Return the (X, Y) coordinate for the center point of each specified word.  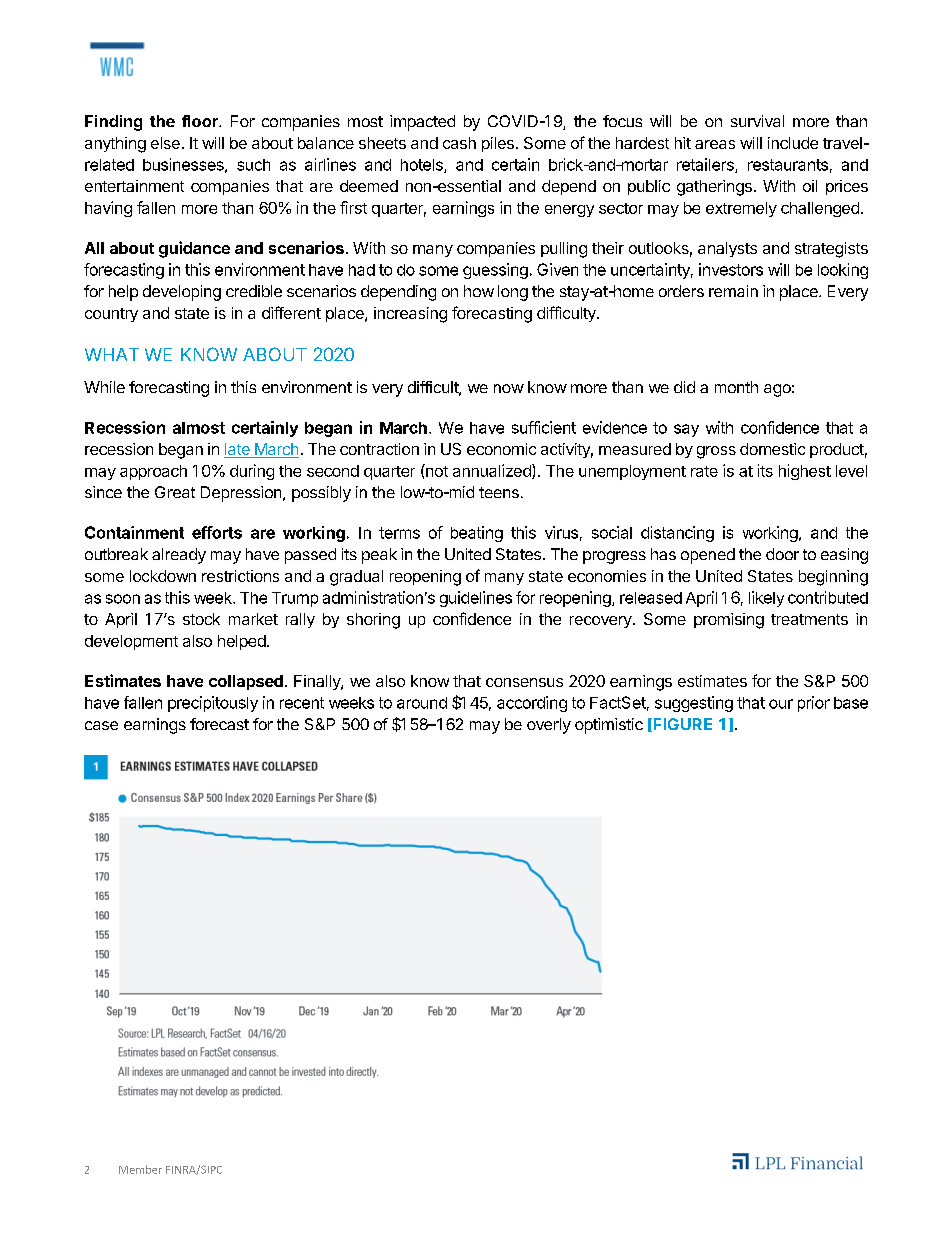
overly (549, 726)
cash (459, 143)
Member (140, 1169)
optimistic (609, 726)
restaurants (788, 165)
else (165, 143)
